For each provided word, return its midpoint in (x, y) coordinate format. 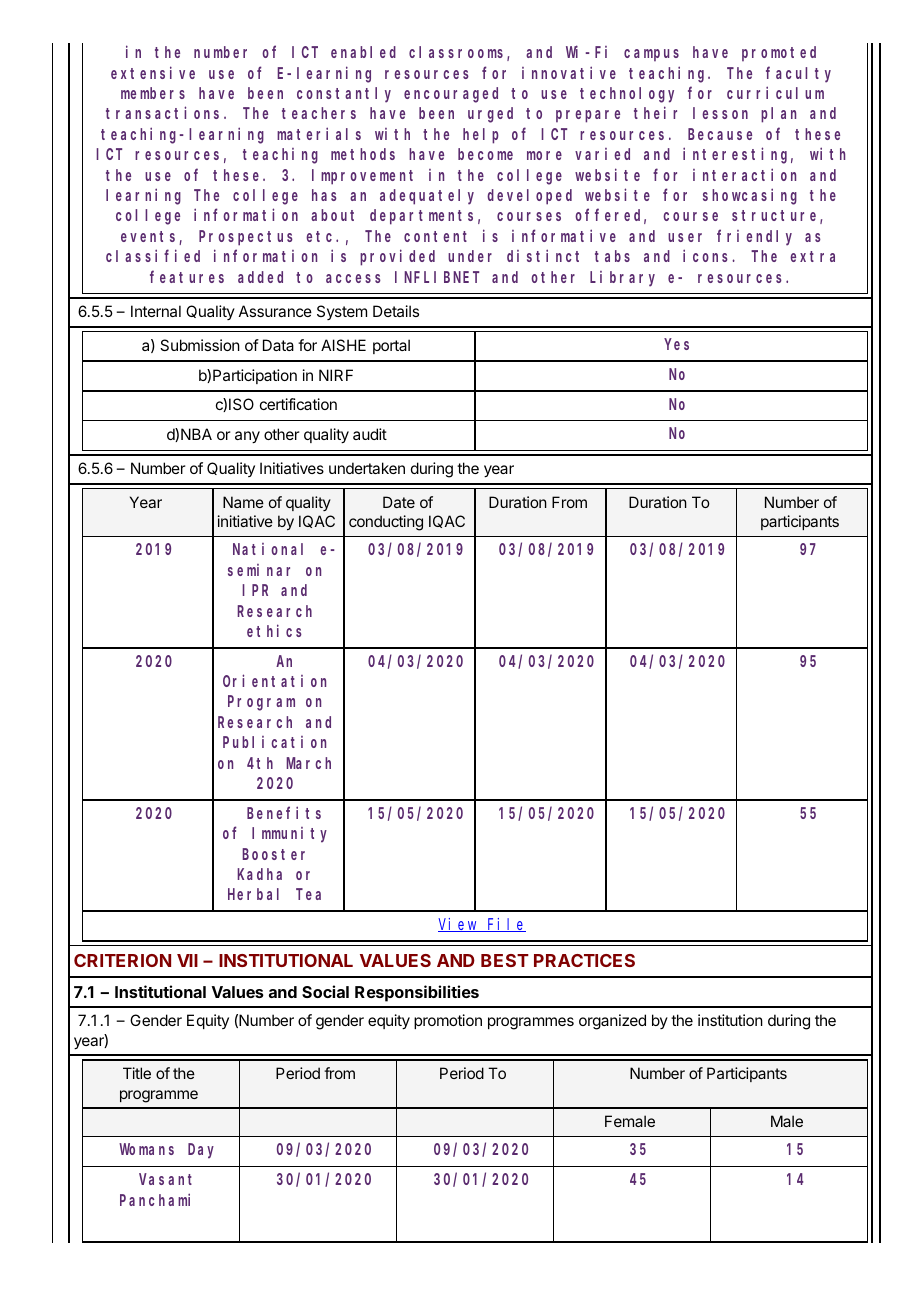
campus (651, 55)
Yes (677, 344)
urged (490, 115)
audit (370, 434)
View (459, 925)
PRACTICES (584, 960)
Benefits (284, 812)
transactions (165, 113)
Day (201, 1151)
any (247, 437)
